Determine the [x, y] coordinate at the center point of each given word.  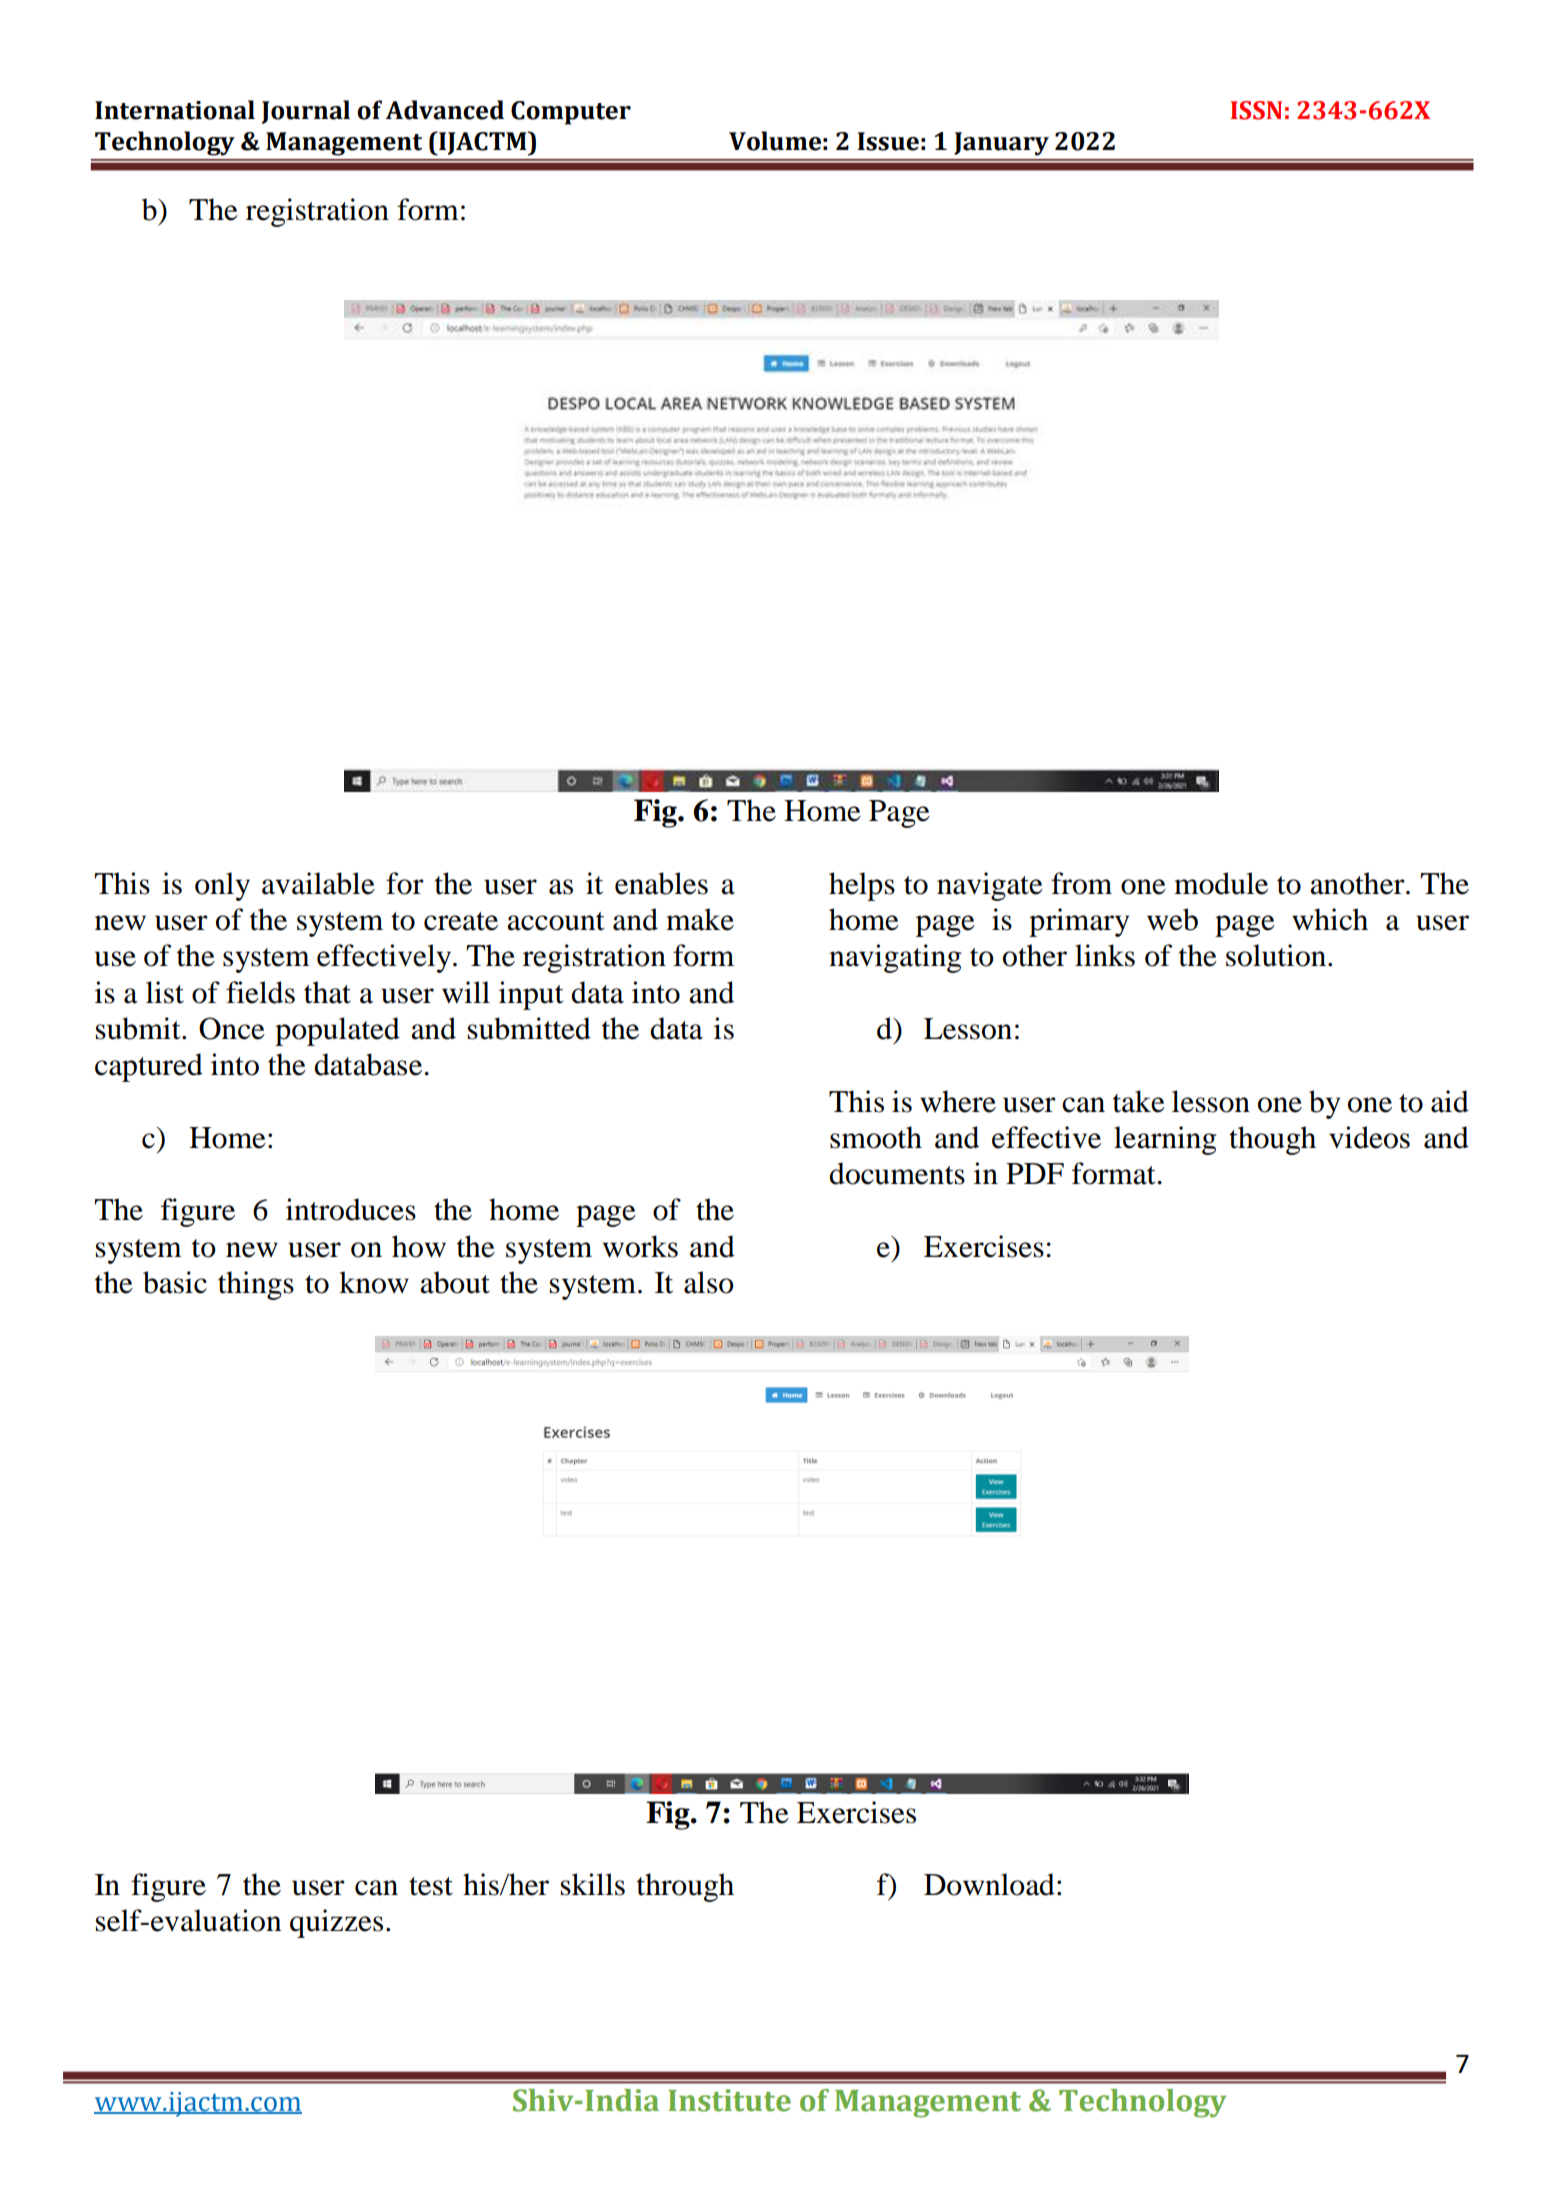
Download [989, 1884]
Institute [729, 2100]
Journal [306, 112]
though [1272, 1140]
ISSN [1256, 110]
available [318, 883]
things [256, 1285]
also [709, 1282]
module [1221, 883]
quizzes [336, 1923]
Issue [888, 141]
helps [862, 886]
